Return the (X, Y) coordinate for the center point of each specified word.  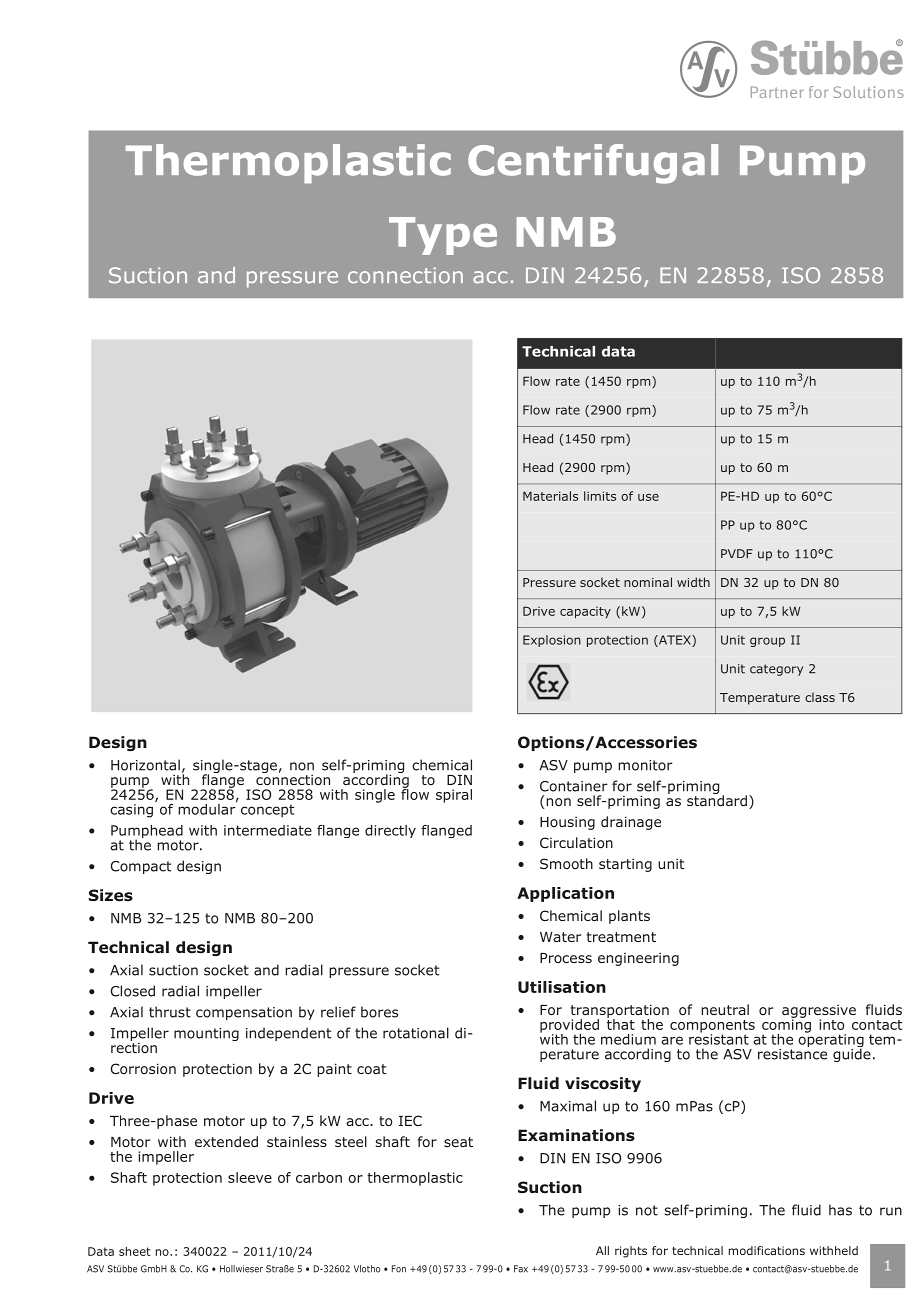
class (820, 697)
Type (443, 236)
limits (600, 496)
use (648, 497)
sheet (135, 1251)
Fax (521, 1269)
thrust (170, 1012)
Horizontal (145, 765)
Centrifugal (593, 164)
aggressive (819, 1012)
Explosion (552, 641)
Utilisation (562, 987)
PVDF (737, 553)
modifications (767, 1250)
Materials (550, 496)
